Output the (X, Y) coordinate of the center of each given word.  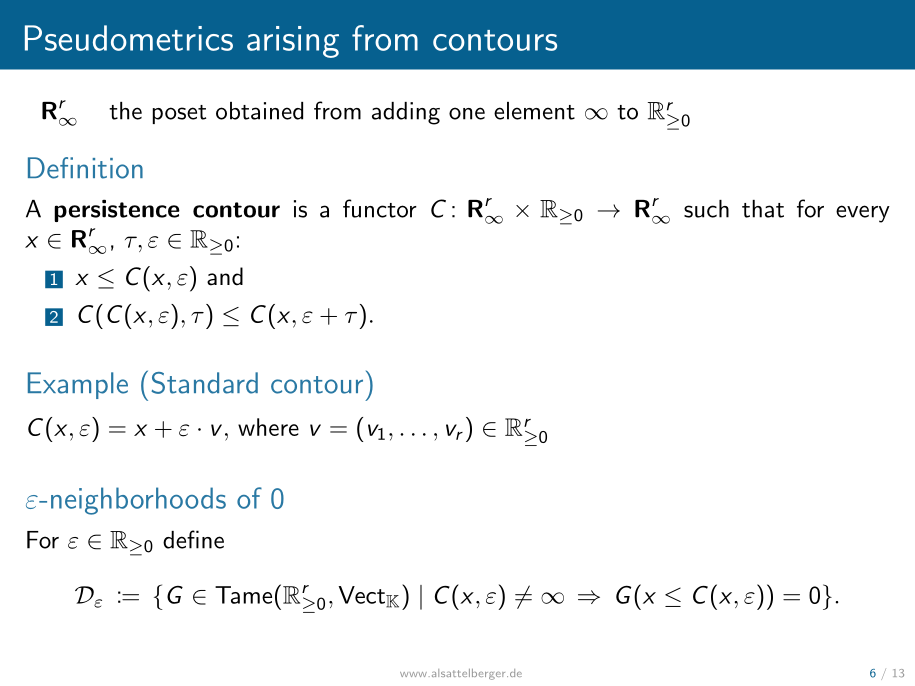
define (193, 539)
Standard (205, 383)
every (863, 214)
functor (380, 208)
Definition (85, 168)
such (706, 209)
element (534, 111)
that (763, 209)
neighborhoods (138, 501)
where (268, 427)
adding (406, 113)
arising (293, 42)
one (467, 113)
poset (179, 114)
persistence (117, 210)
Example (78, 385)
